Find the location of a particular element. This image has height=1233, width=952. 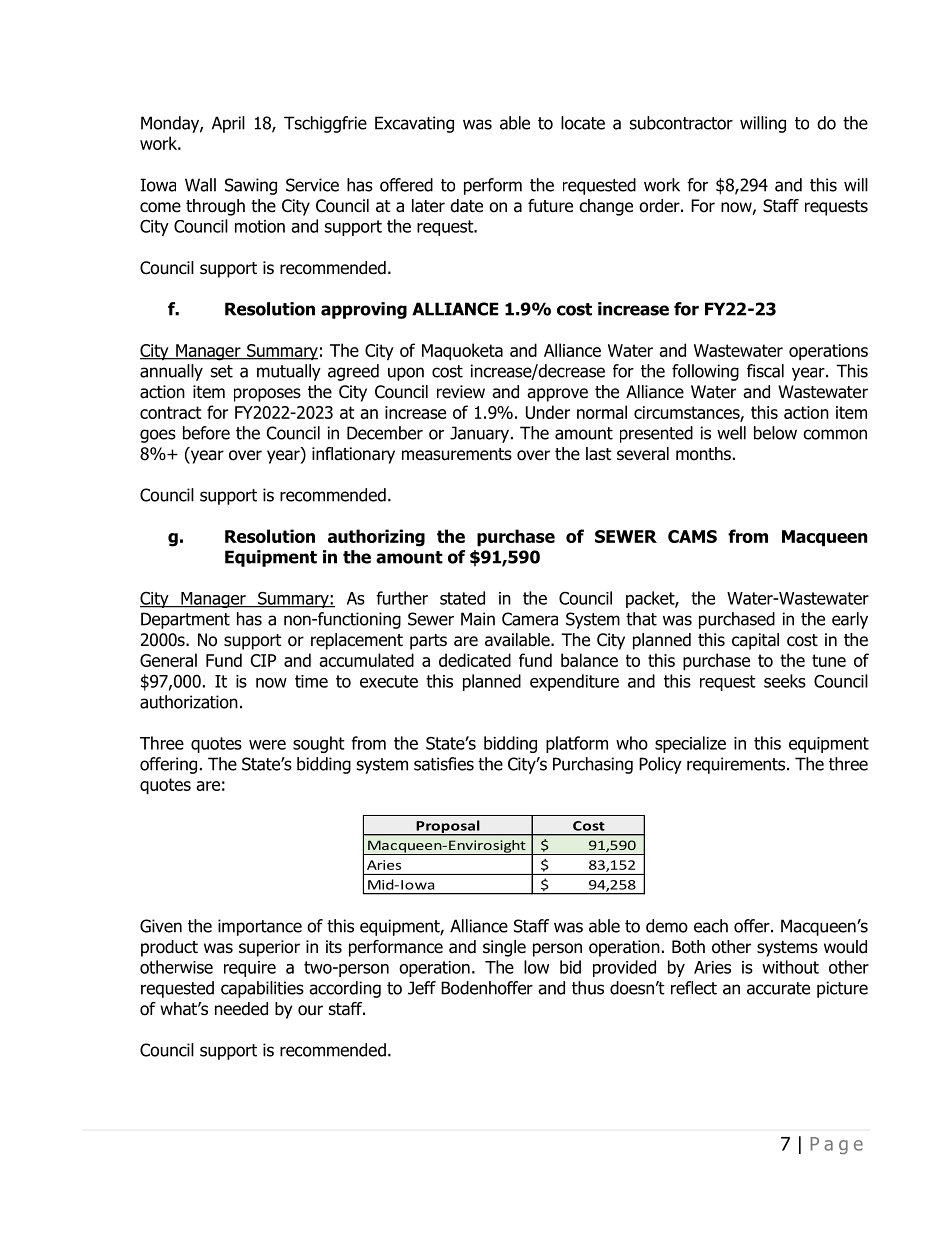

were is located at coordinates (267, 745).
